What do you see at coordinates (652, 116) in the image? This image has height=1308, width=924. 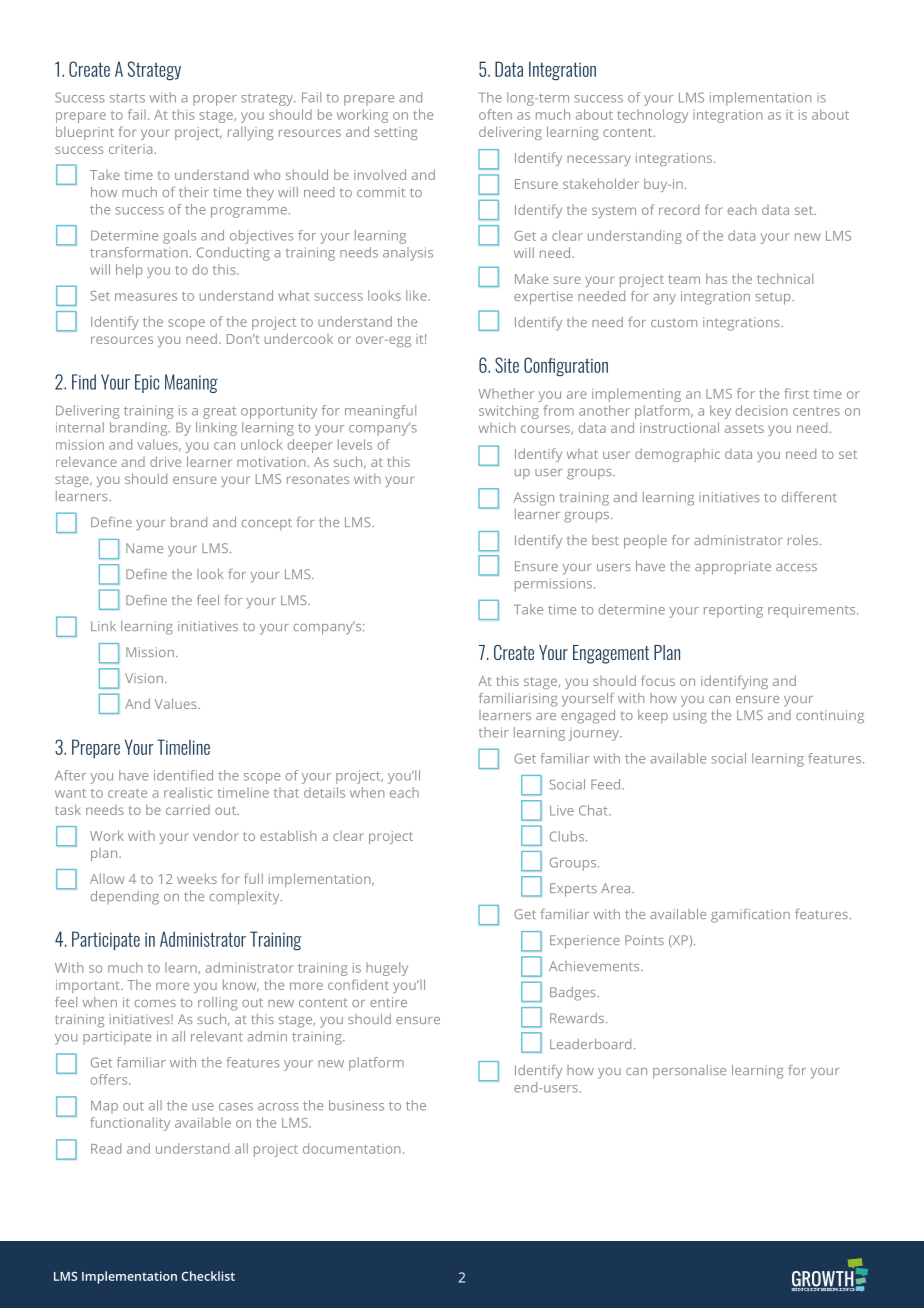 I see `technology` at bounding box center [652, 116].
